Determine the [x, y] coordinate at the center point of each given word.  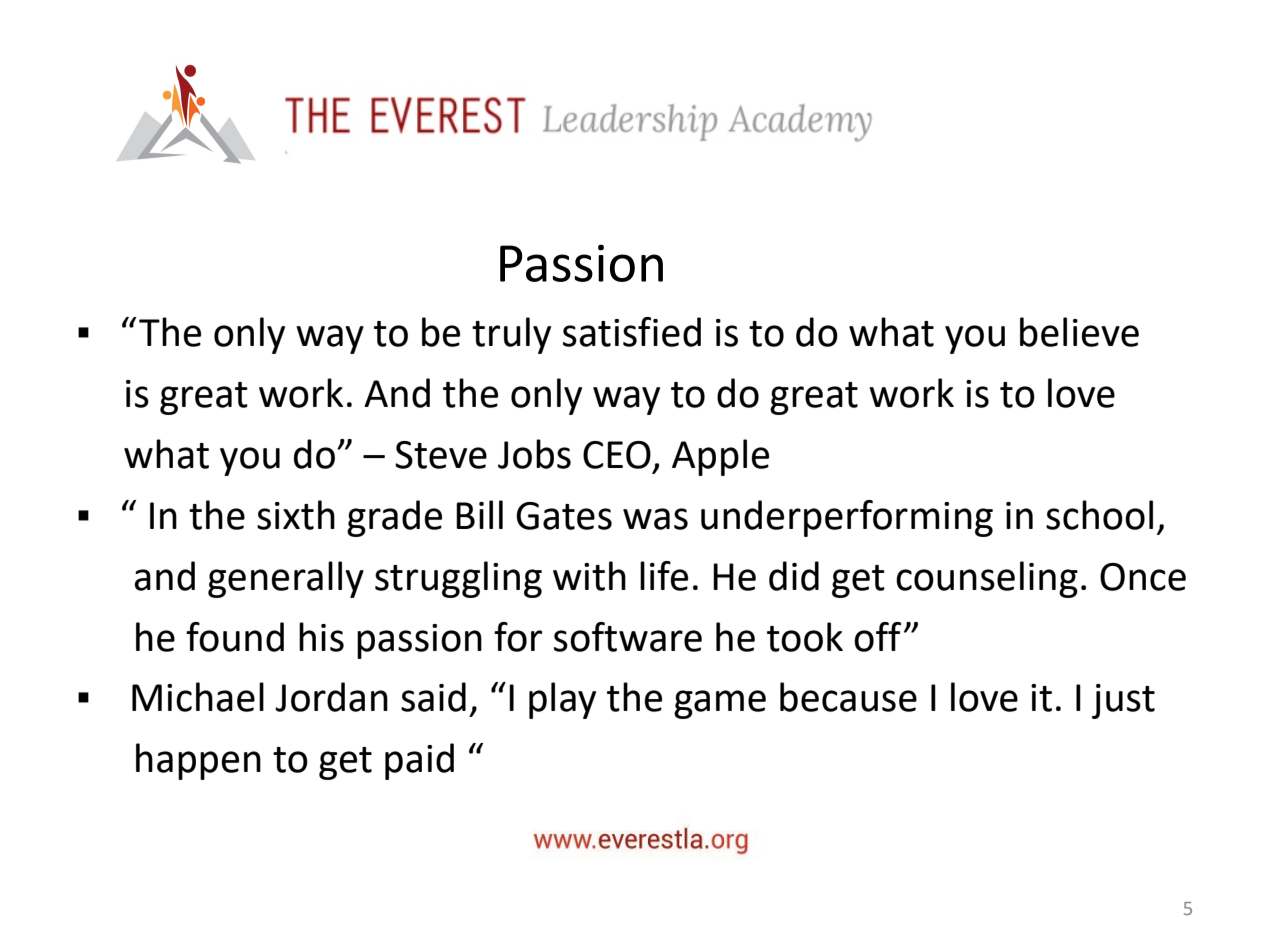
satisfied [632, 332]
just [1123, 701]
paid [419, 761]
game [720, 704]
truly [511, 335]
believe [1079, 332]
